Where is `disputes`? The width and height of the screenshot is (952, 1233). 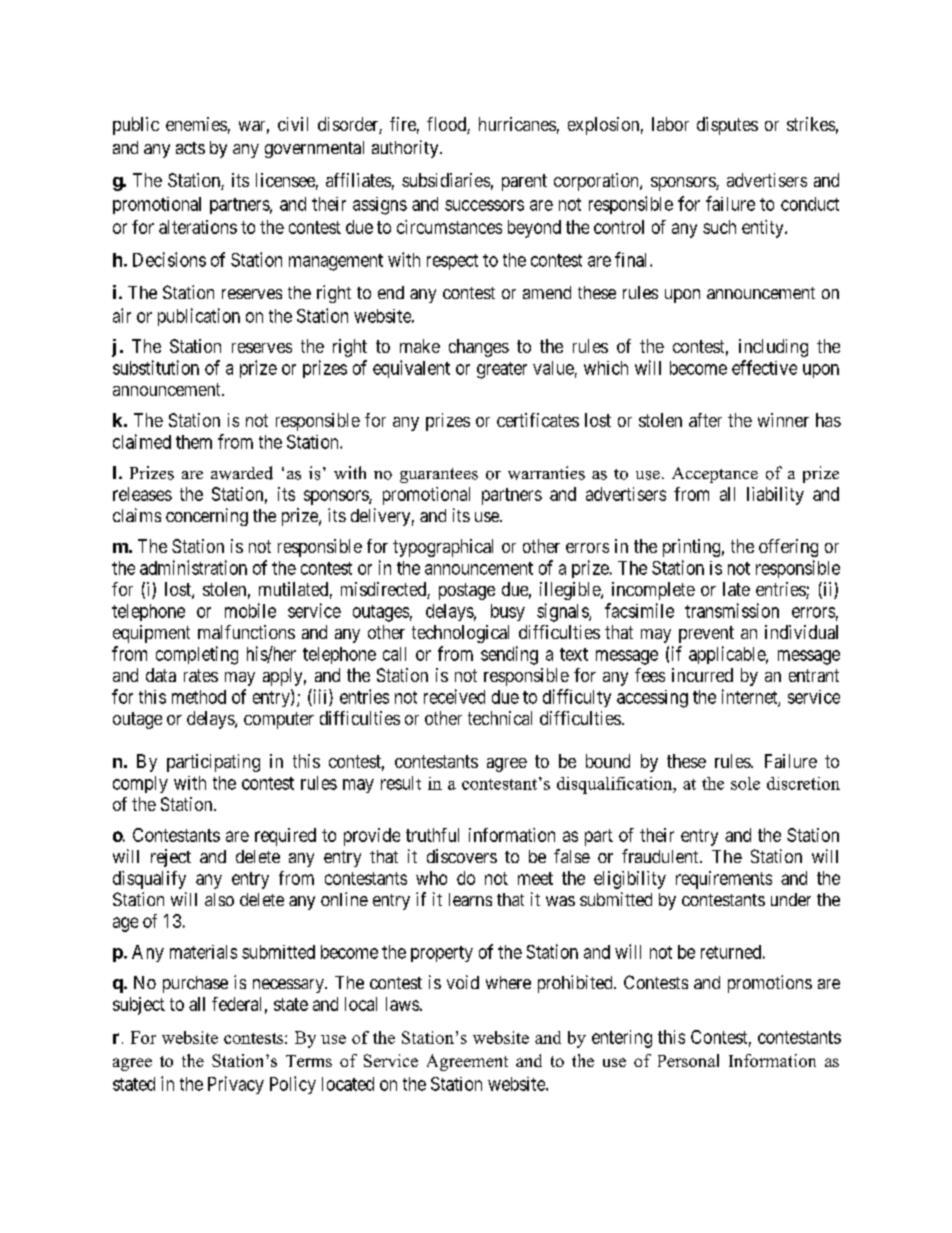 disputes is located at coordinates (727, 126).
